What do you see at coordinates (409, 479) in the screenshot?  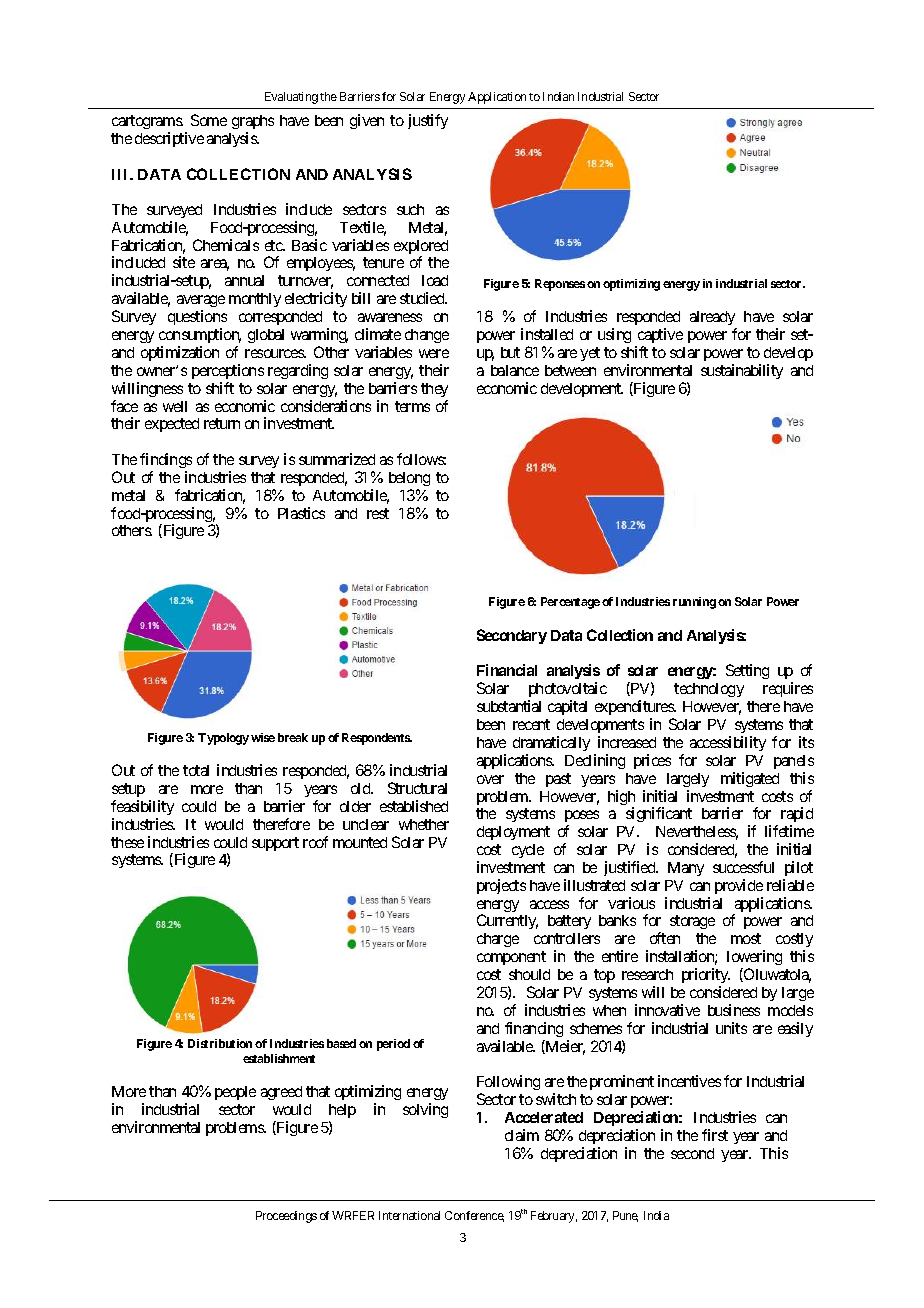 I see `belong` at bounding box center [409, 479].
